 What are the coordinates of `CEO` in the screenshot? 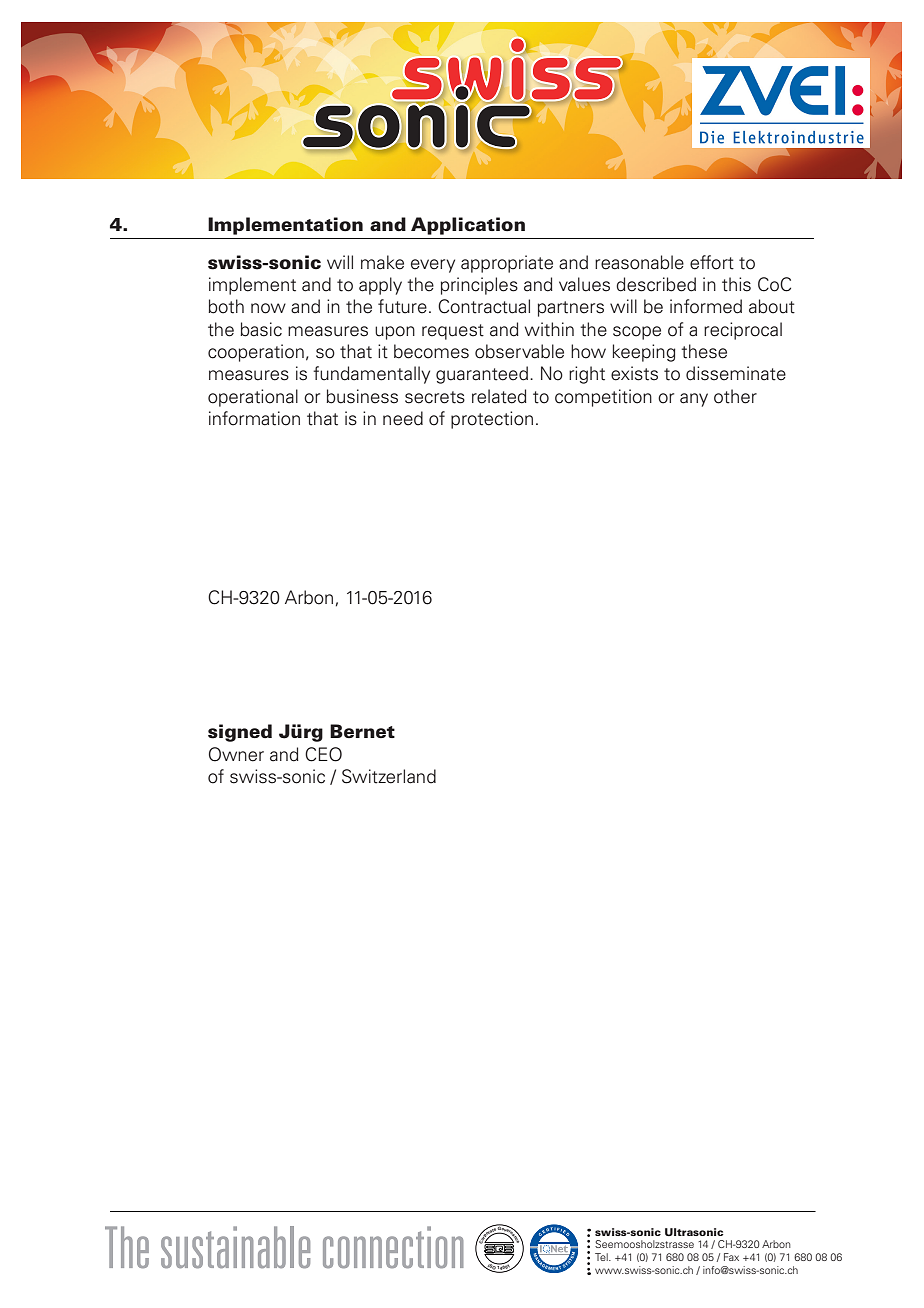 It's located at (323, 754).
